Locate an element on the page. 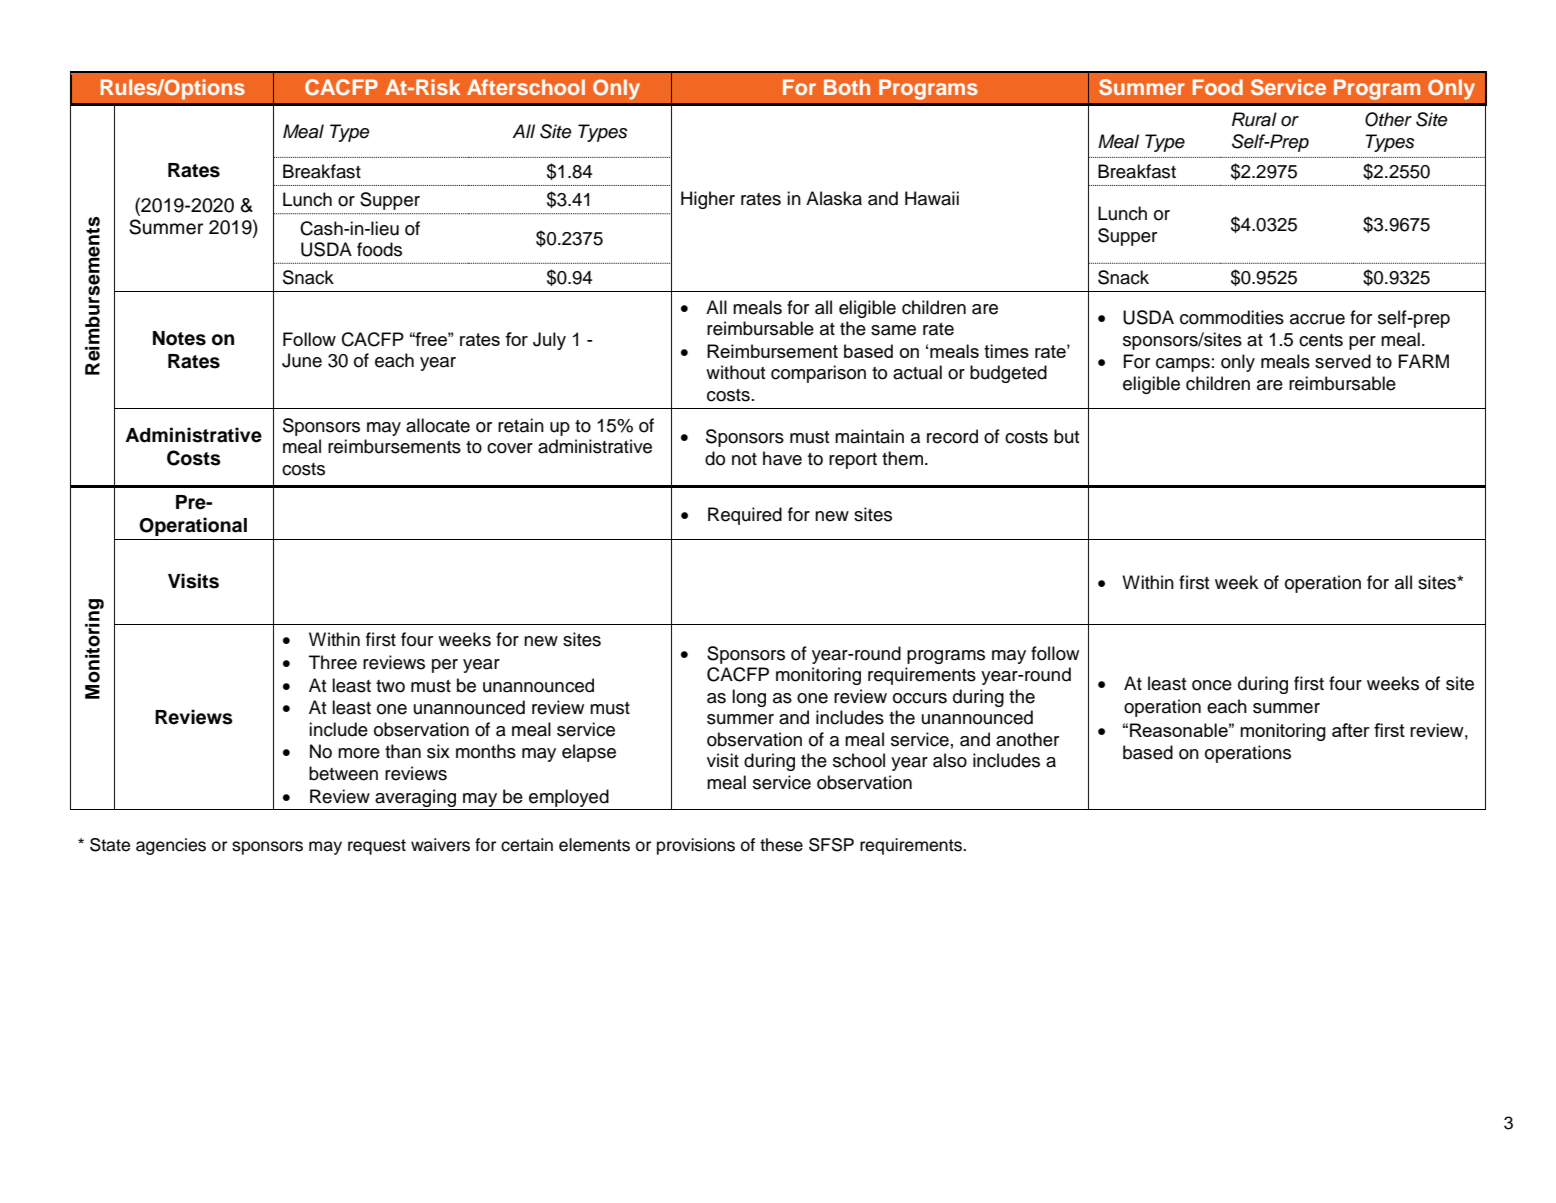 Image resolution: width=1556 pixels, height=1203 pixels. Three is located at coordinates (333, 662).
